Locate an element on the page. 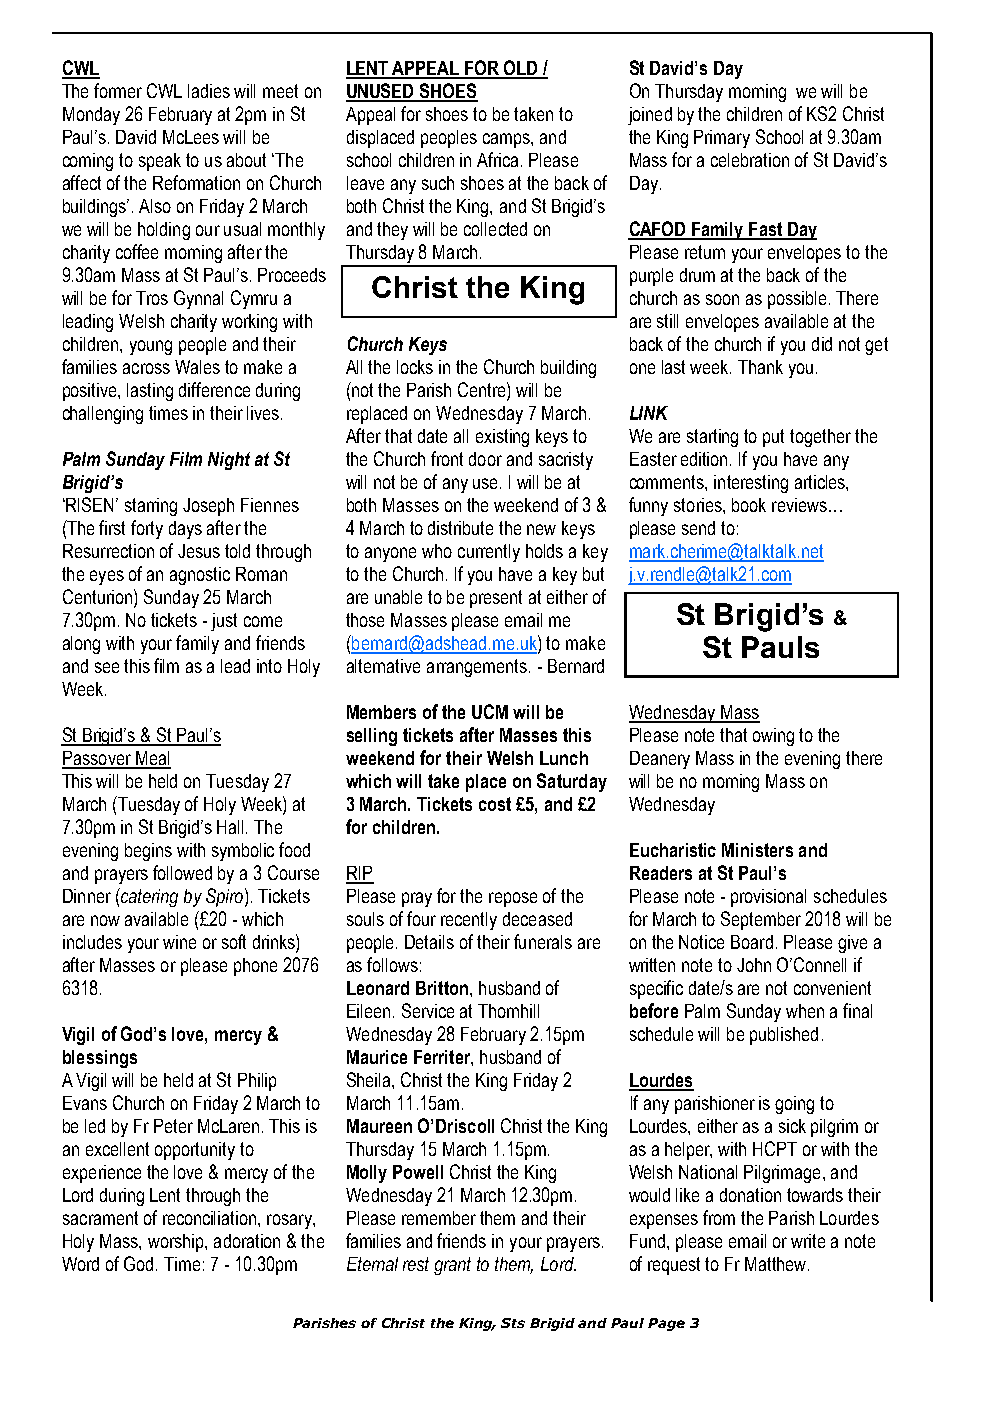 Image resolution: width=993 pixels, height=1406 pixels. celebration is located at coordinates (750, 160).
